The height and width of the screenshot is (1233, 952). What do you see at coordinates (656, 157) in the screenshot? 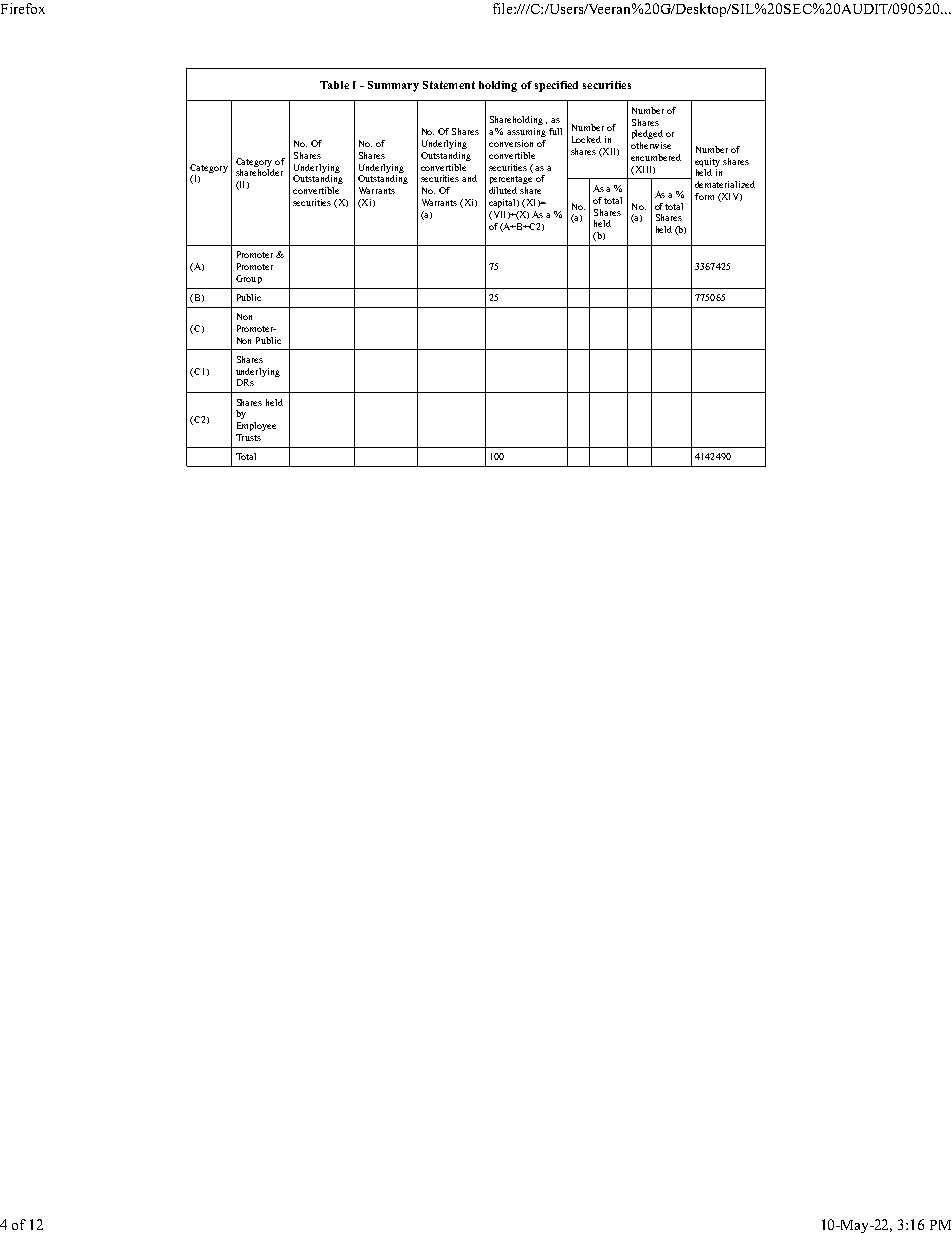
I see `encumbered` at bounding box center [656, 157].
